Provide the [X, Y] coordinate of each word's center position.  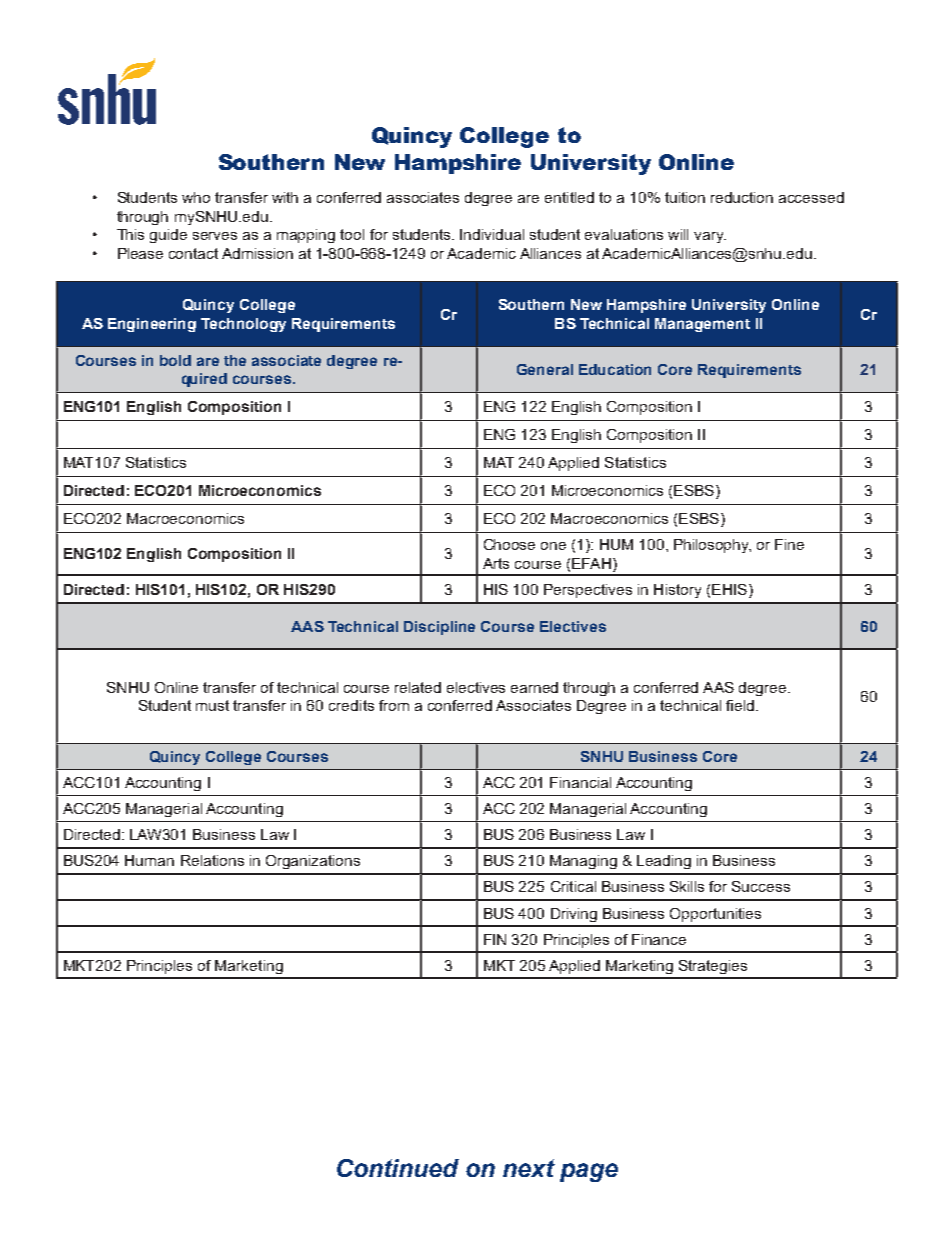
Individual [492, 234]
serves [215, 236]
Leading [664, 862]
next [529, 1168]
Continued [398, 1168]
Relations [212, 860]
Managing [583, 862]
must [212, 705]
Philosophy [712, 546]
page [589, 1172]
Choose [509, 544]
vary [710, 237]
